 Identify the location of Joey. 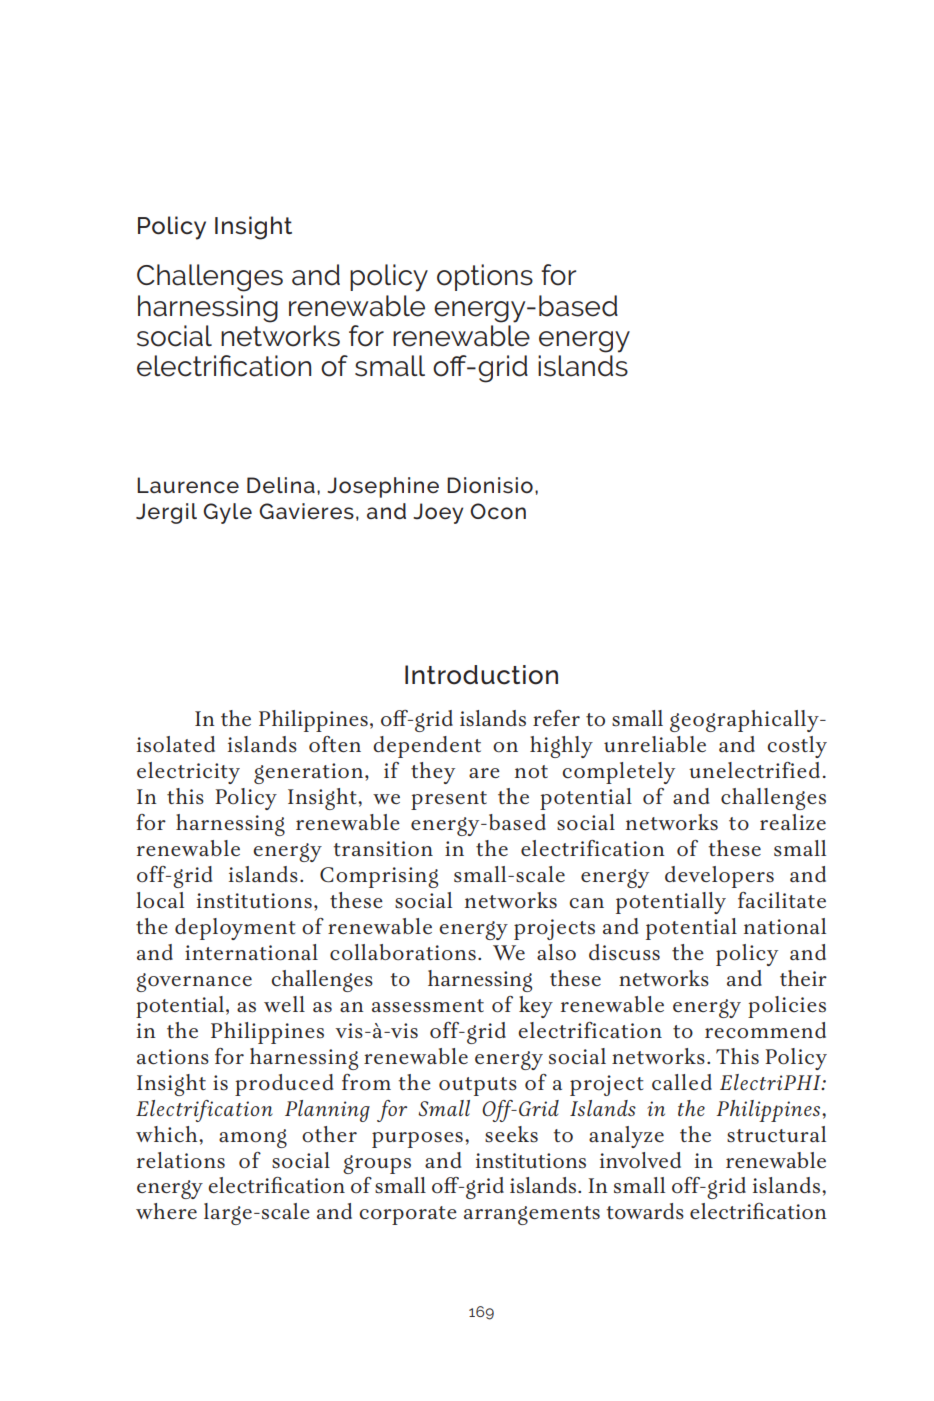
(438, 513).
